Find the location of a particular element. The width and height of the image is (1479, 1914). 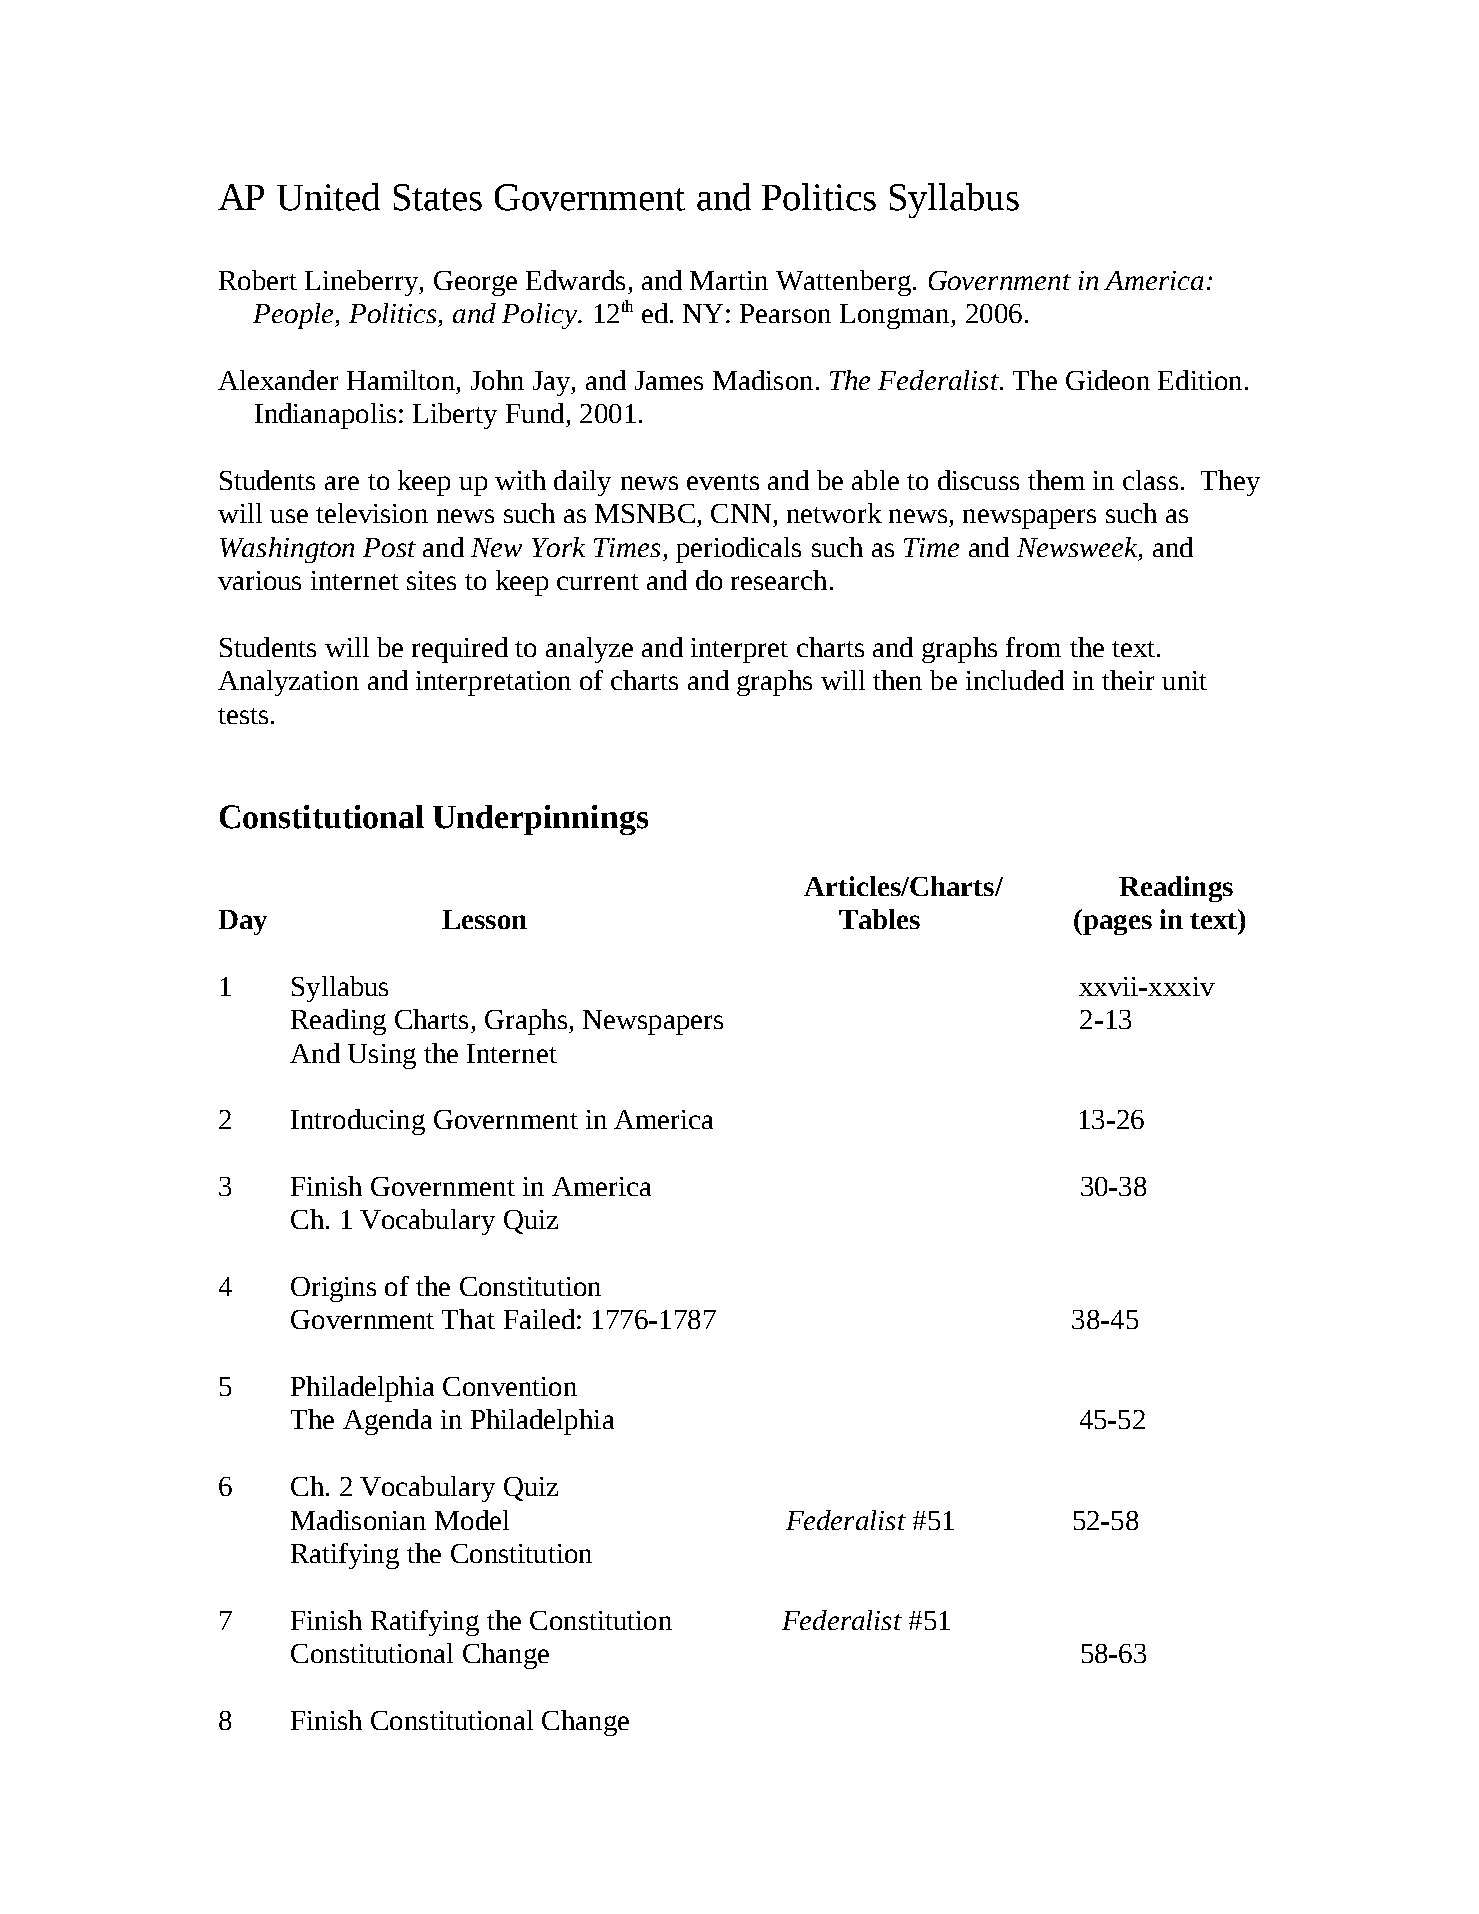

research is located at coordinates (779, 580).
